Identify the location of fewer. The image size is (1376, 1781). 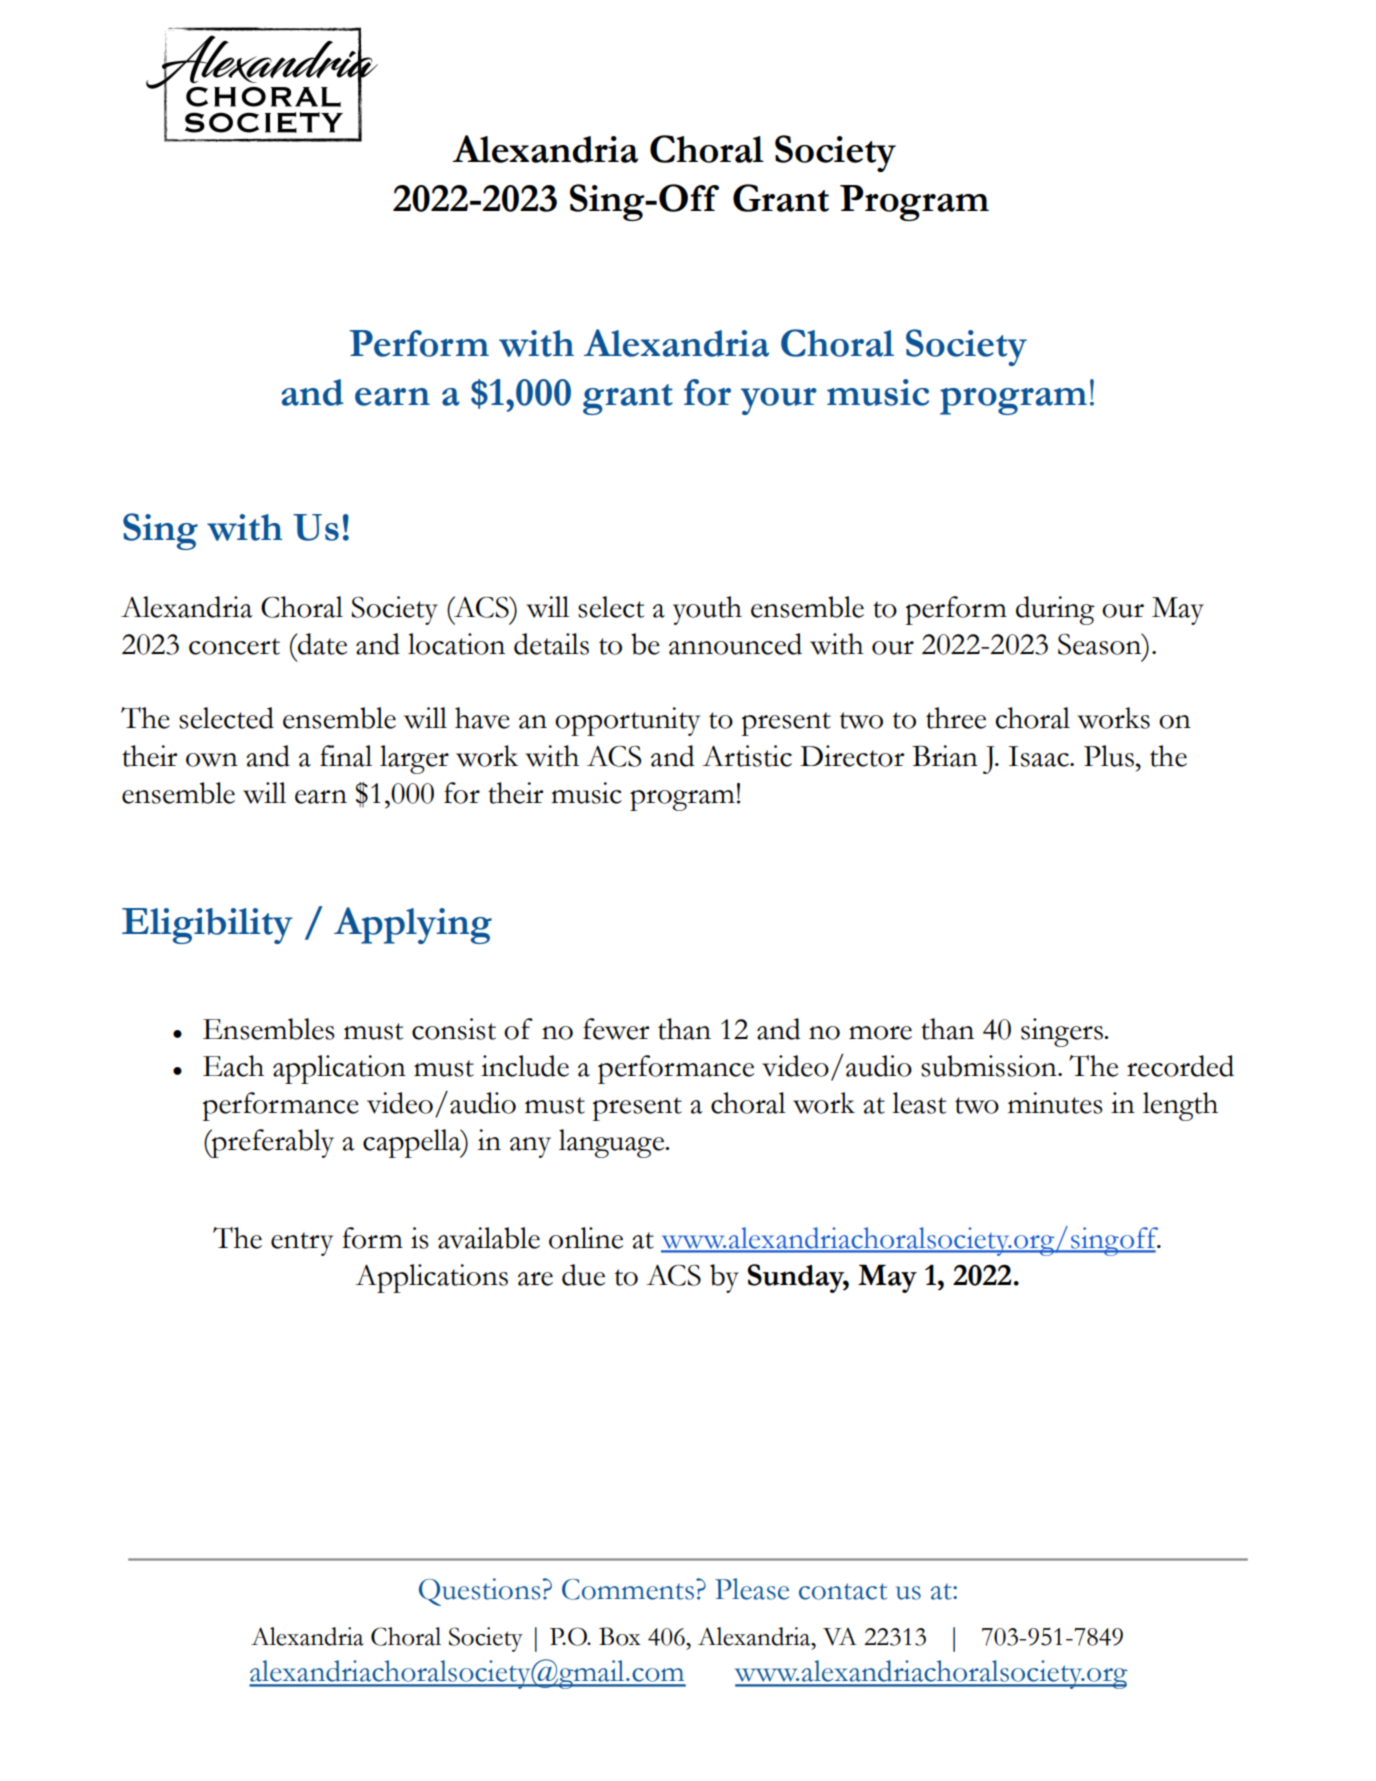
(616, 1029).
